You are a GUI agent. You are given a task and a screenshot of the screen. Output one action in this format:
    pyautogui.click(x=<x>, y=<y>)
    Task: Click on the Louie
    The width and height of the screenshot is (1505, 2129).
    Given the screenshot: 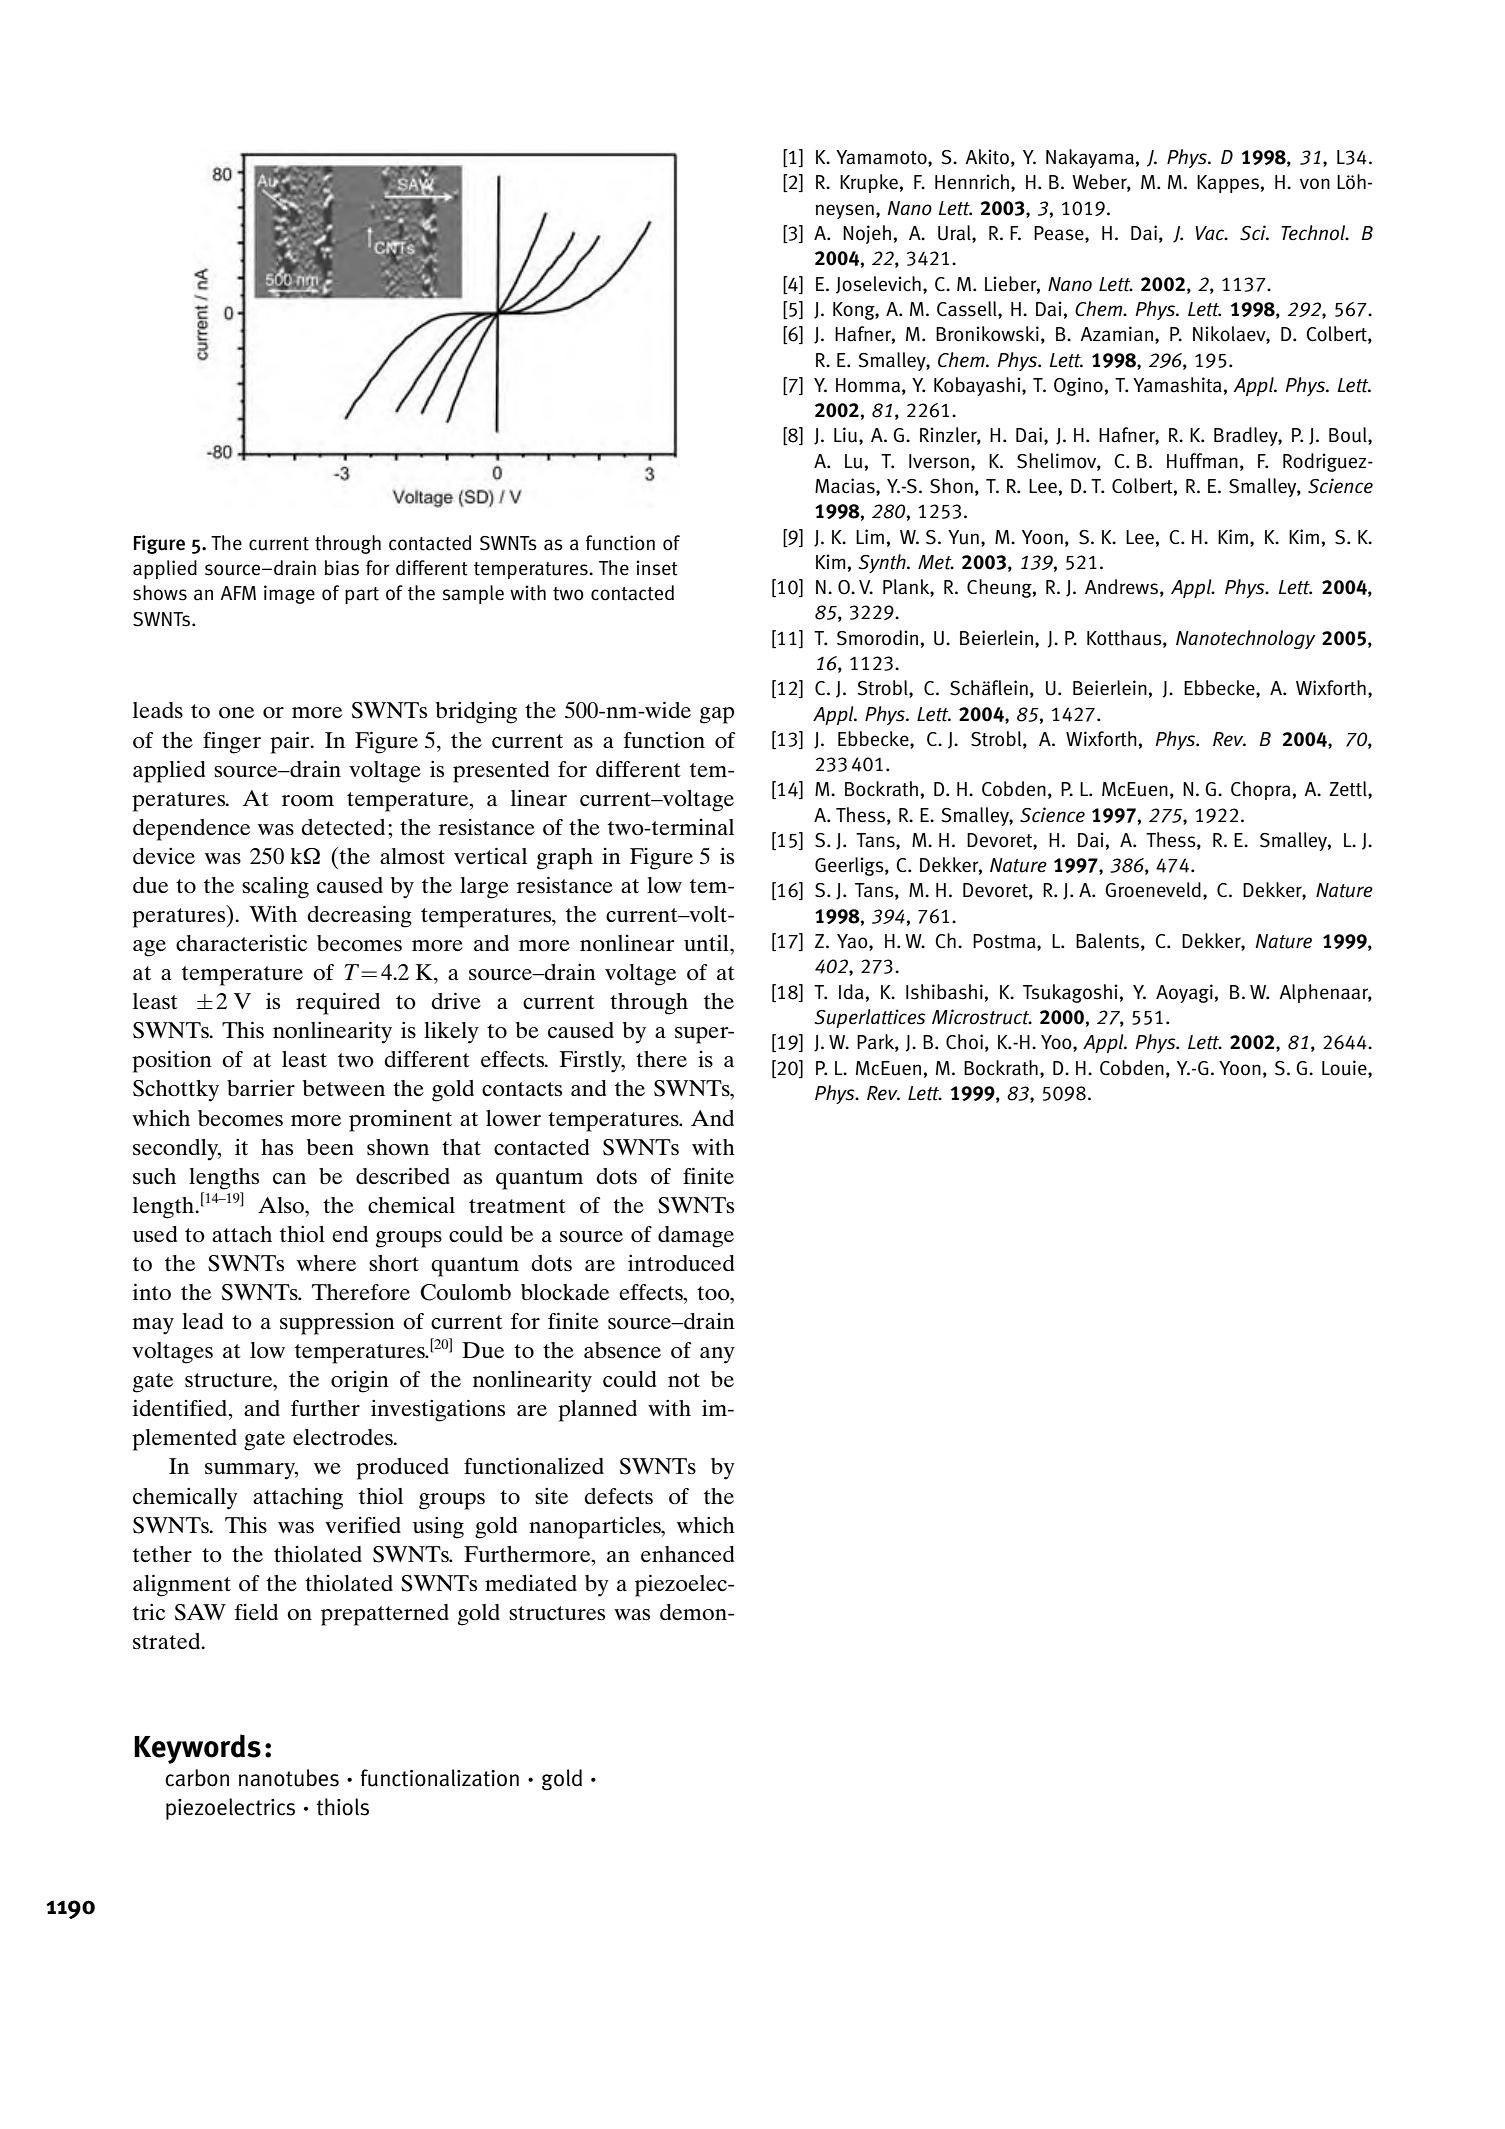 What is the action you would take?
    pyautogui.click(x=1345, y=1068)
